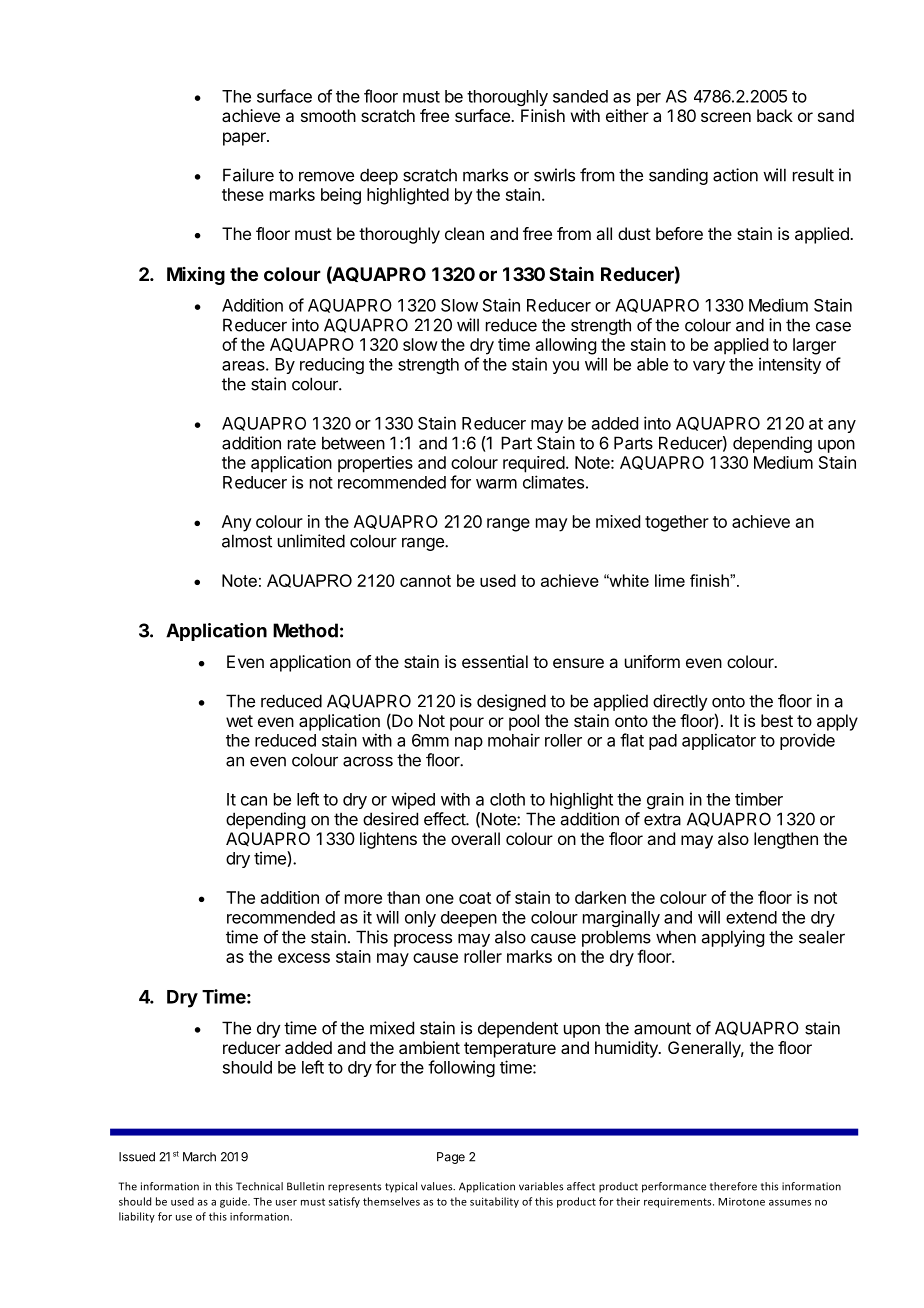 This image has height=1308, width=924. What do you see at coordinates (245, 139) in the image?
I see `paper` at bounding box center [245, 139].
